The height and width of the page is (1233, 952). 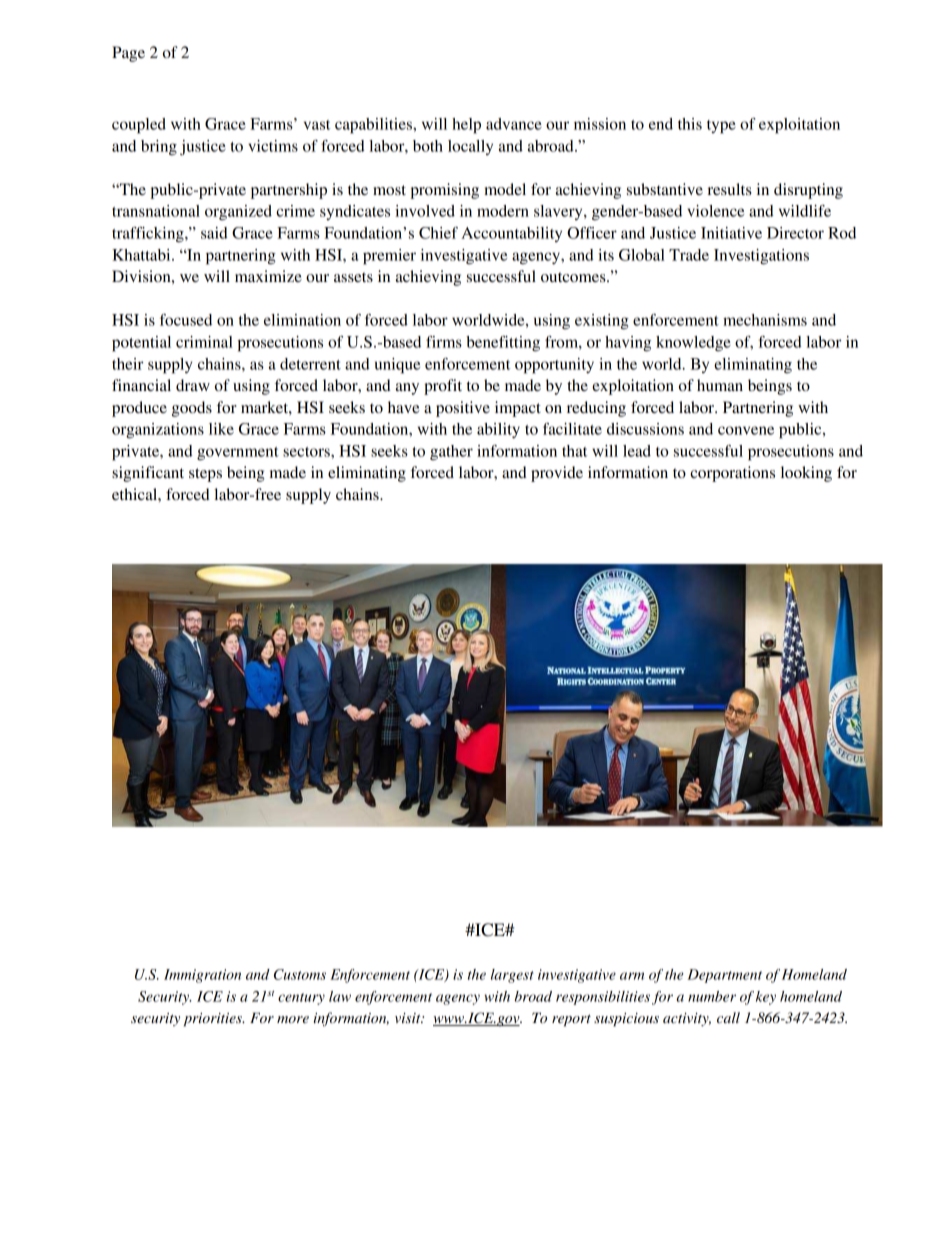 I want to click on gather, so click(x=451, y=453).
